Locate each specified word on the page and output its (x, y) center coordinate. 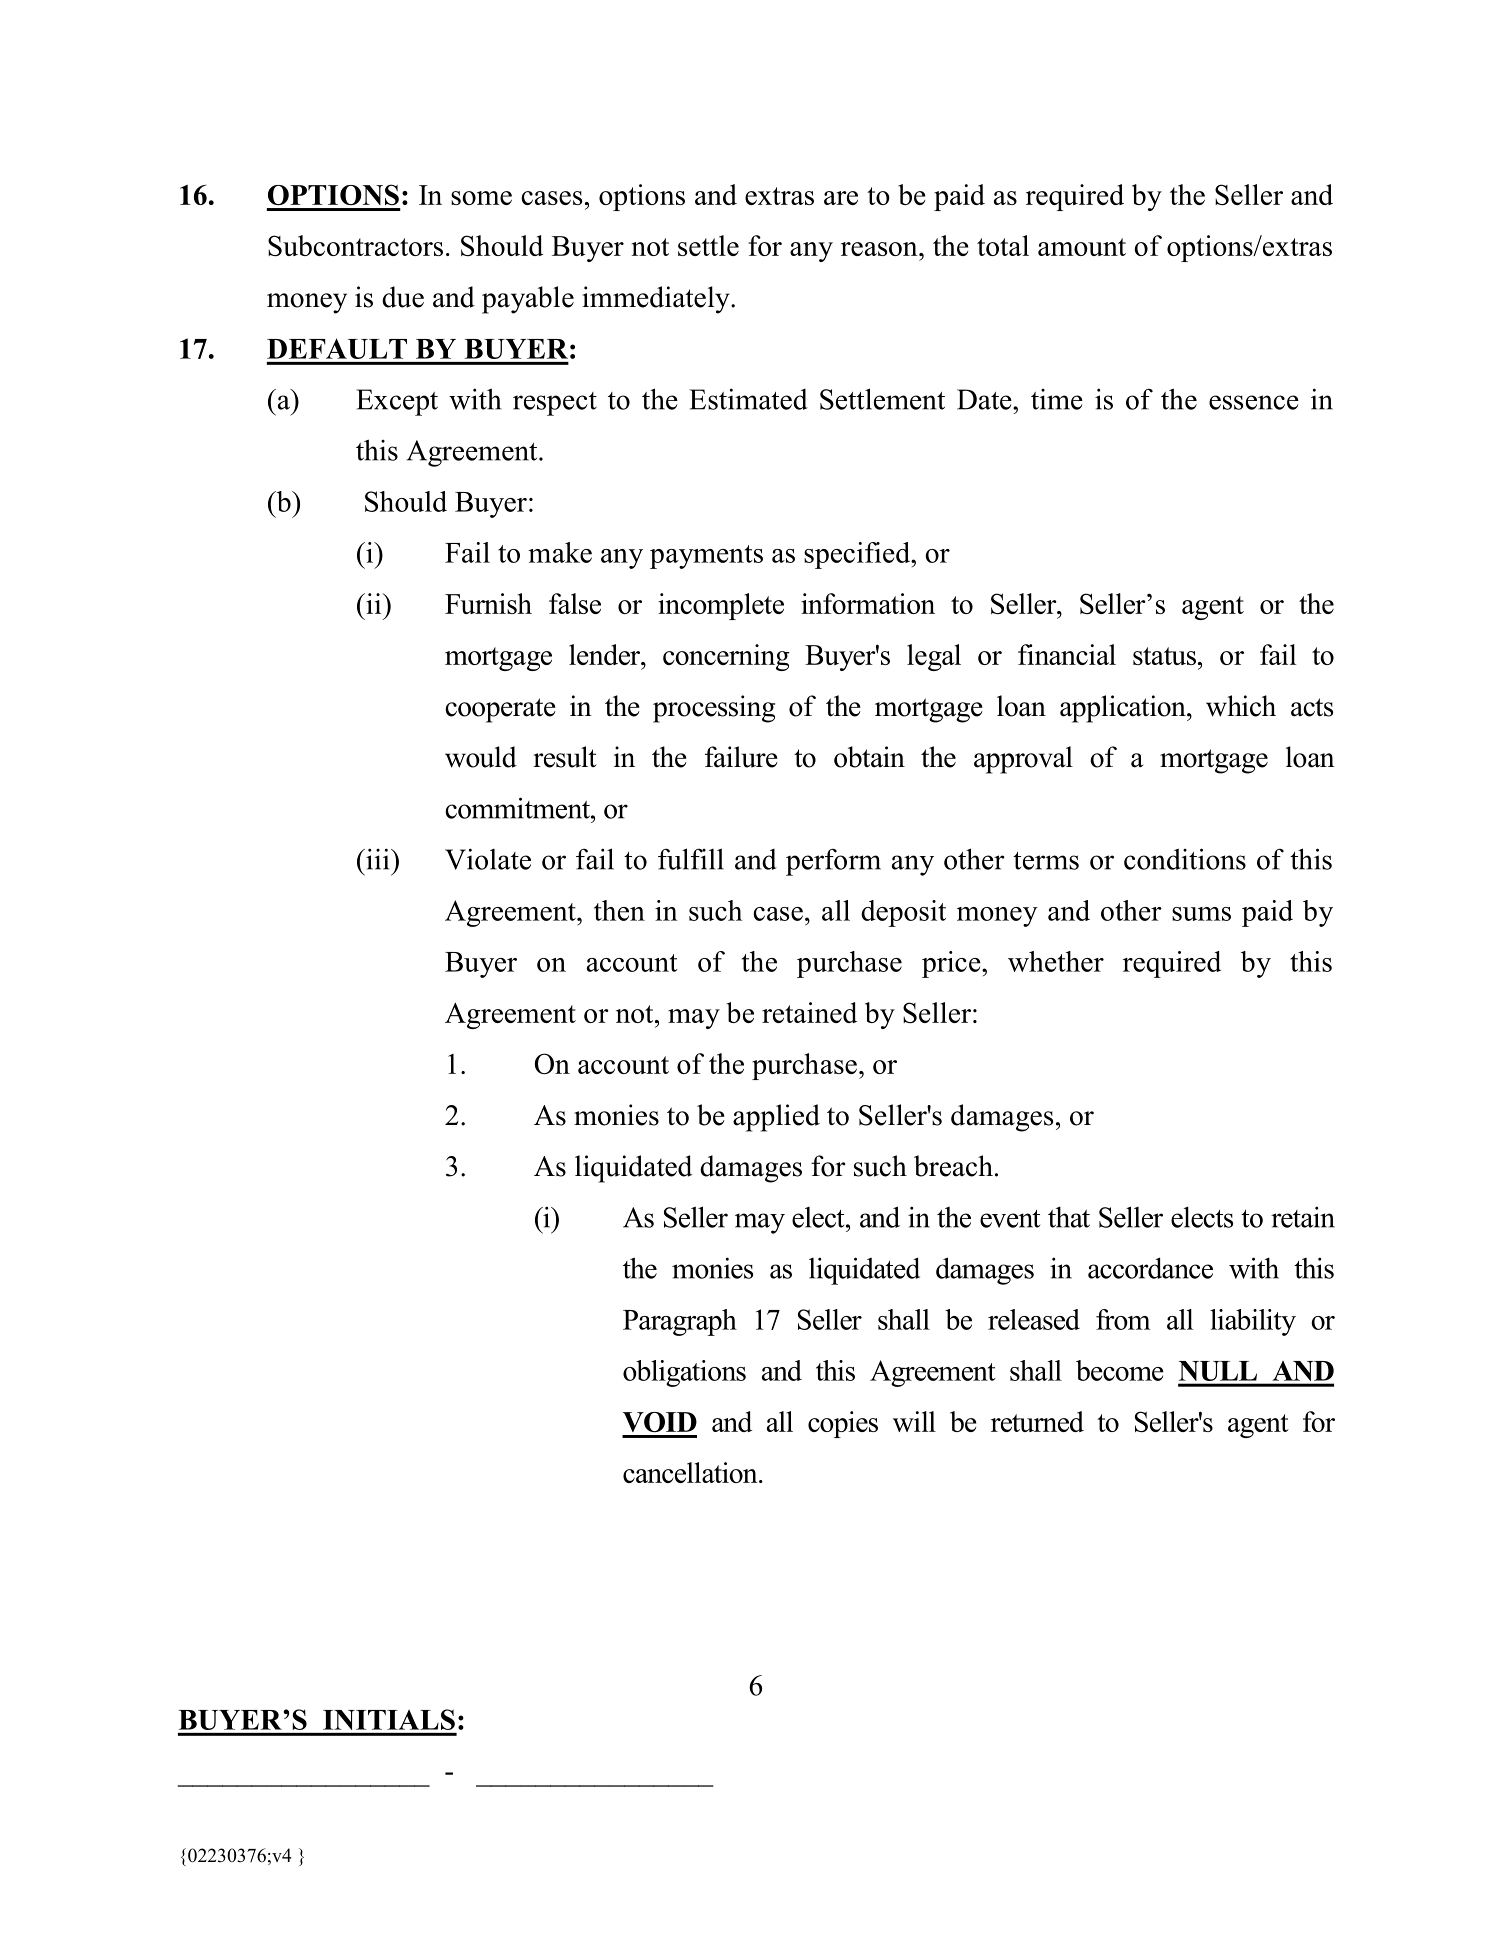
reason (880, 249)
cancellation (691, 1472)
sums (1201, 914)
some (481, 198)
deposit (903, 913)
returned (1037, 1421)
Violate (488, 859)
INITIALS (389, 1719)
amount (1082, 247)
